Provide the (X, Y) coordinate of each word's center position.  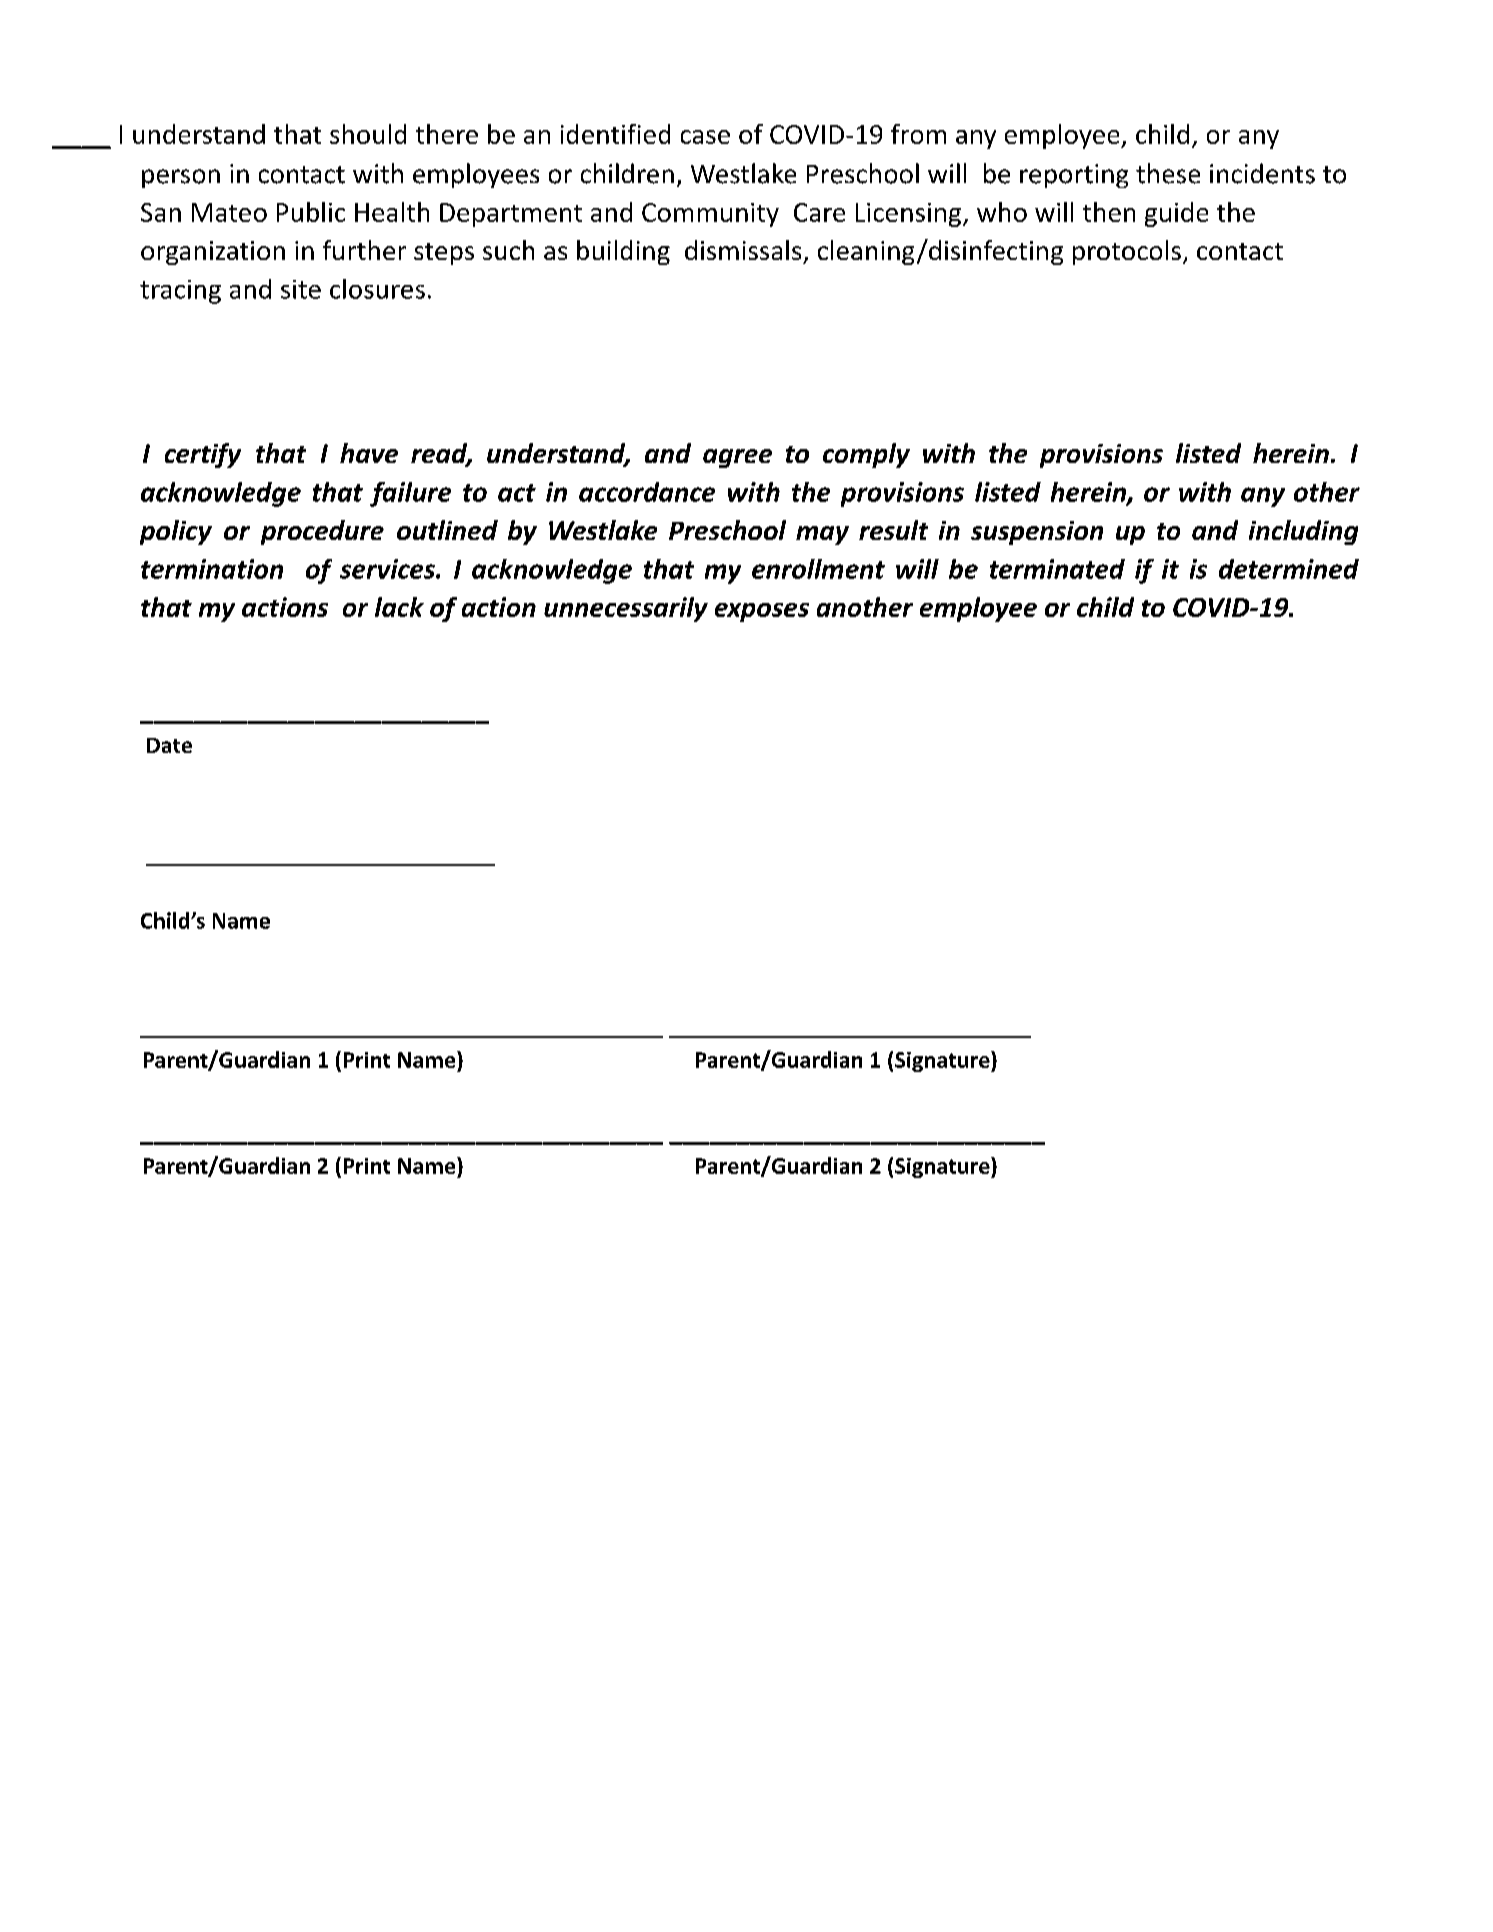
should (368, 134)
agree (737, 458)
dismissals (743, 250)
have (369, 453)
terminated (1057, 569)
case (705, 137)
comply (866, 455)
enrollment (818, 569)
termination (212, 569)
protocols (1127, 252)
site (301, 289)
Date (169, 745)
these (1168, 173)
